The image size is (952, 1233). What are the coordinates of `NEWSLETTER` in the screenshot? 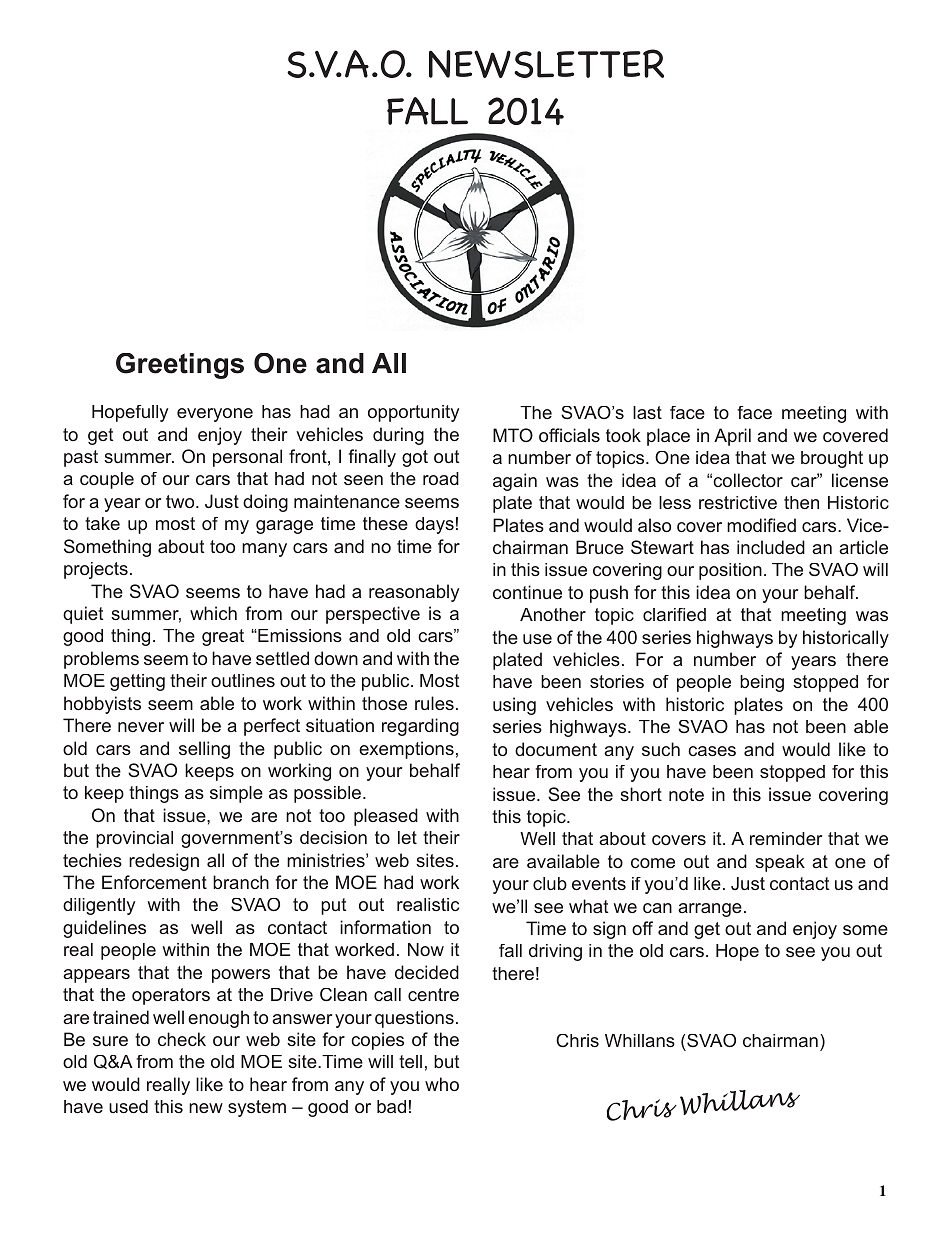 It's located at (546, 63).
